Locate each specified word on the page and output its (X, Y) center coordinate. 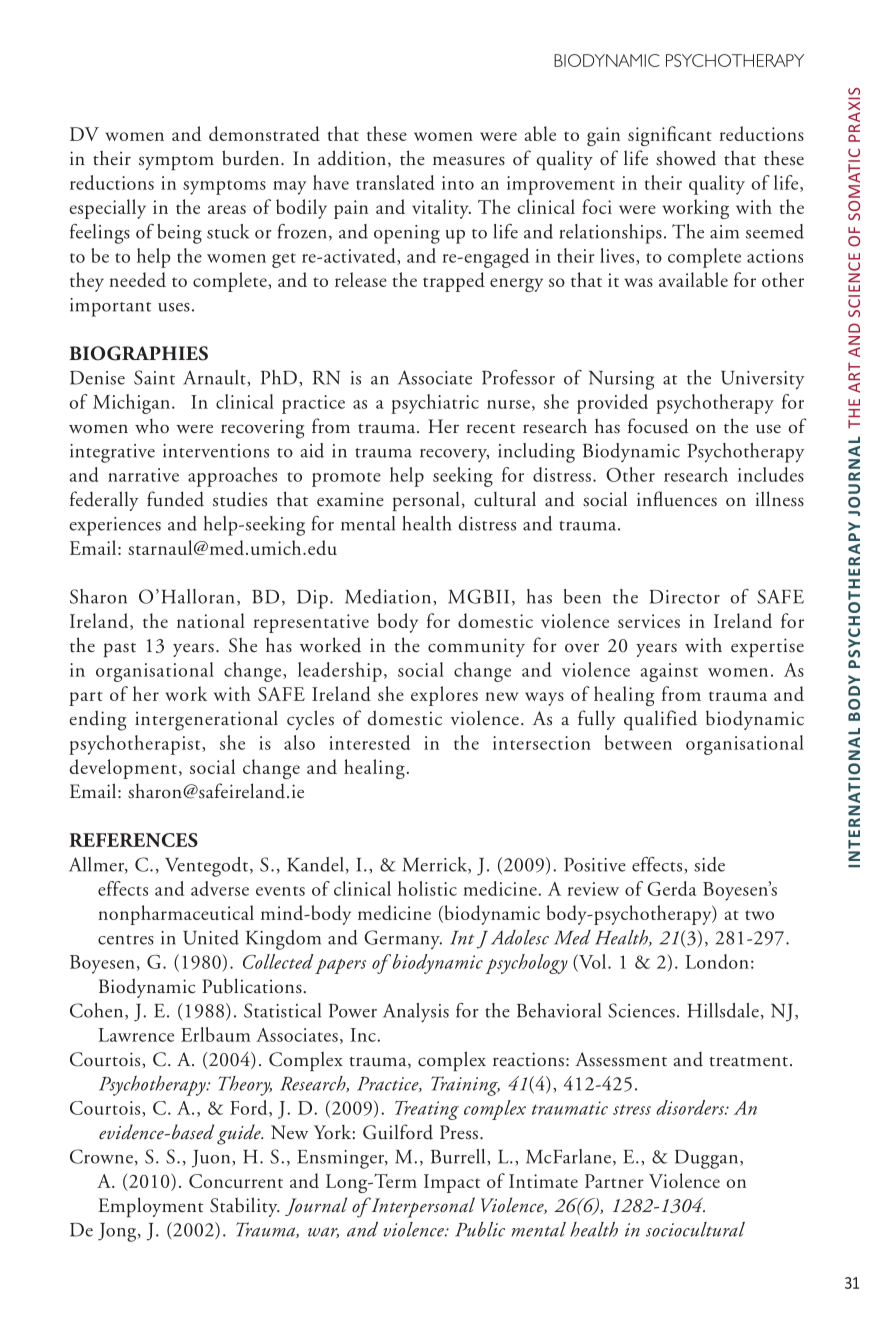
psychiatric (435, 404)
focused (658, 426)
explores (444, 696)
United (211, 937)
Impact (452, 1183)
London (717, 961)
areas (227, 209)
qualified (660, 720)
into (458, 183)
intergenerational (206, 720)
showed (686, 158)
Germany (403, 939)
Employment (150, 1207)
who (152, 426)
